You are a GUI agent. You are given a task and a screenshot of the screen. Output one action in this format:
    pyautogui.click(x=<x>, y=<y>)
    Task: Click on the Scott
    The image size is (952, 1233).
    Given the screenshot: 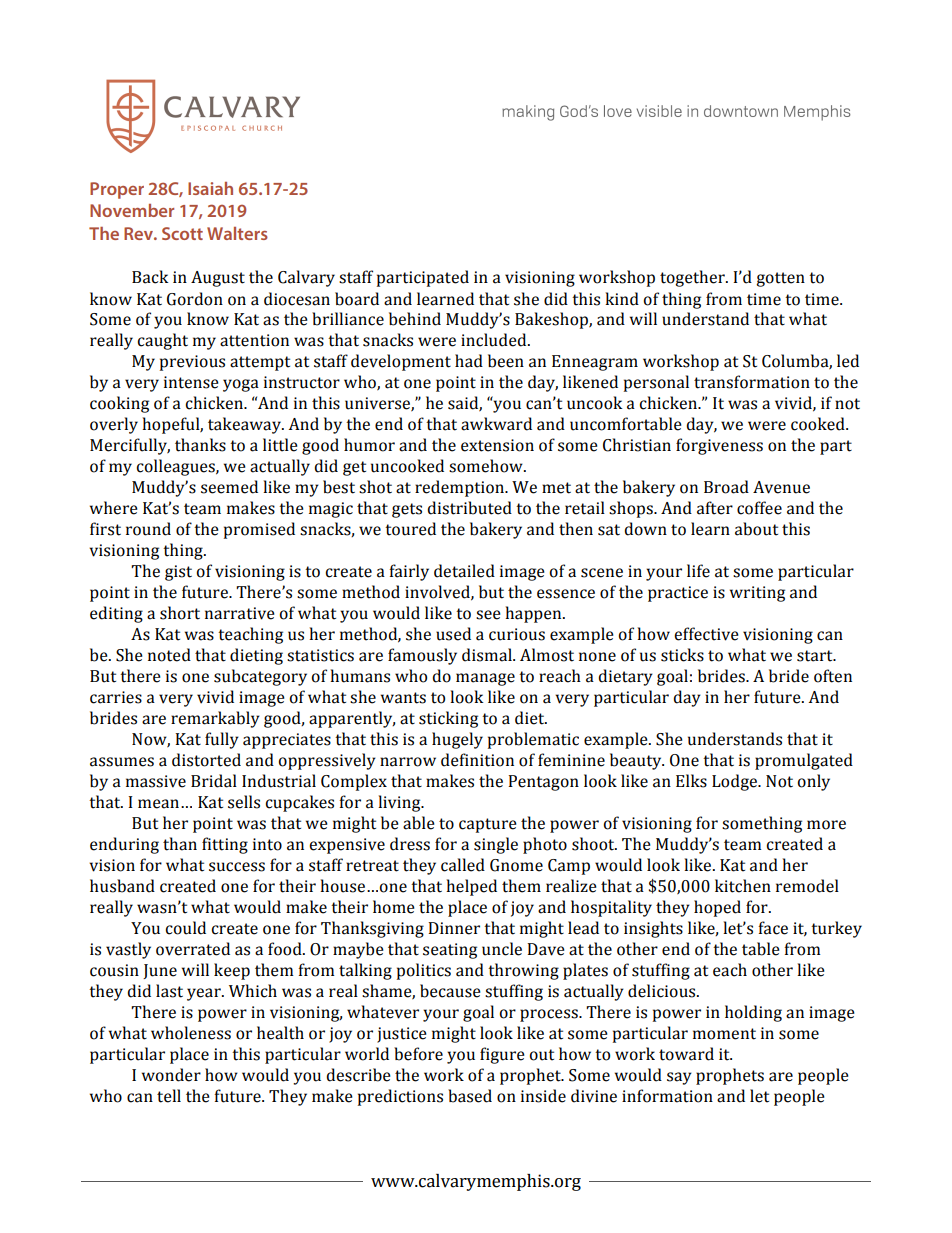 What is the action you would take?
    pyautogui.click(x=182, y=233)
